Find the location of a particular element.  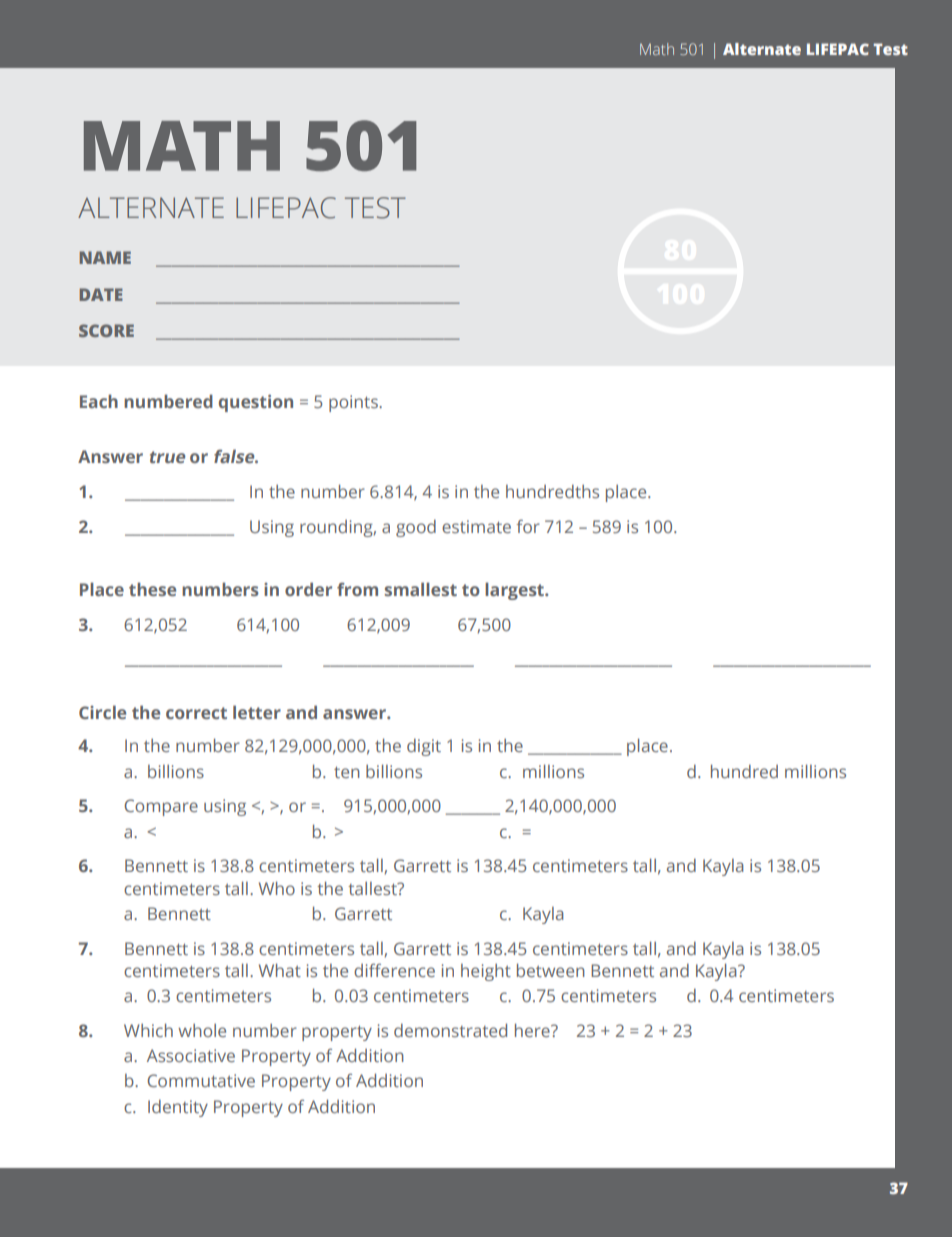

Identity is located at coordinates (178, 1108).
